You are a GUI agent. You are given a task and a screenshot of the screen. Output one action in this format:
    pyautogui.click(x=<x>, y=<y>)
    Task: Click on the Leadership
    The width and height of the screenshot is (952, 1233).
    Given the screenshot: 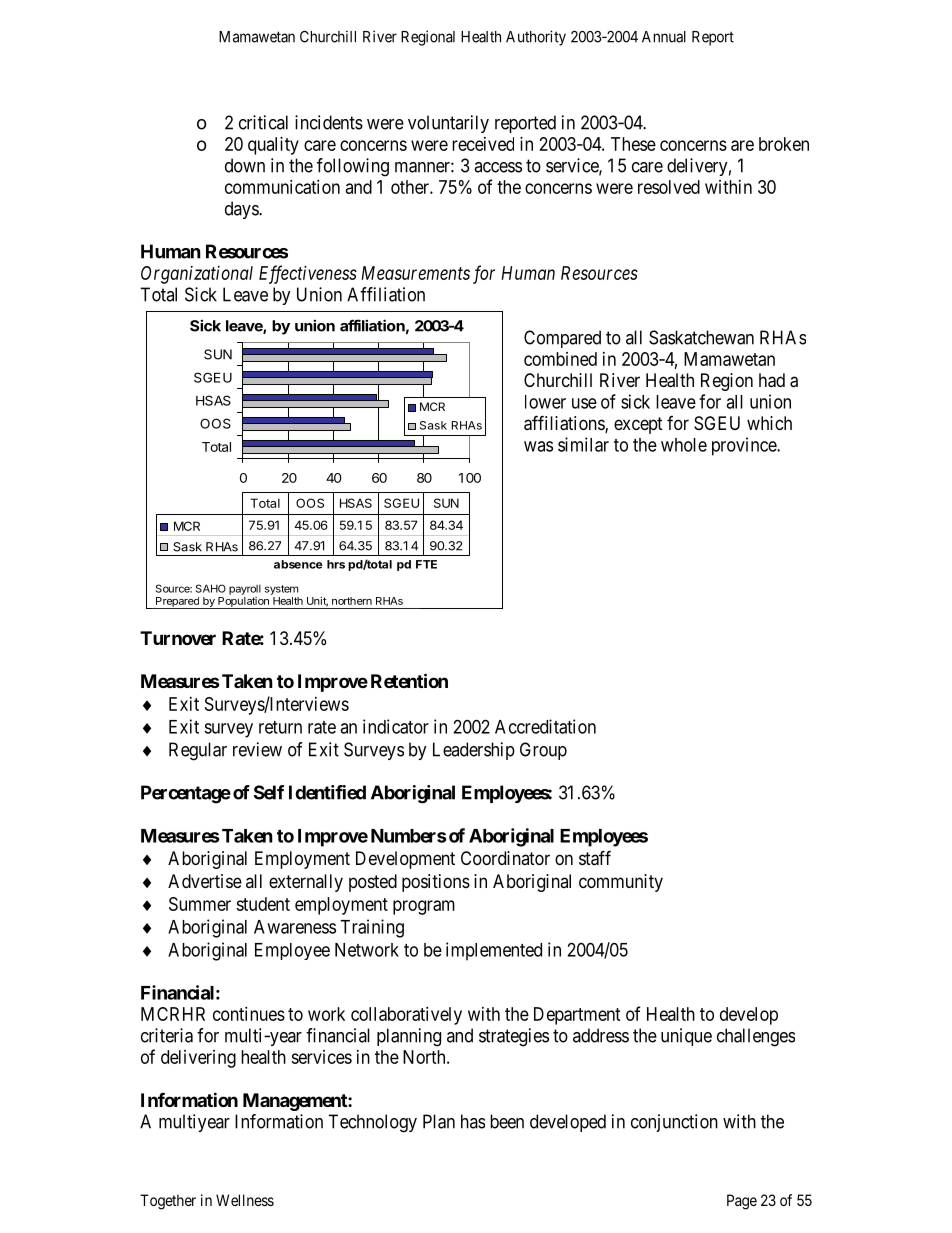 What is the action you would take?
    pyautogui.click(x=474, y=751)
